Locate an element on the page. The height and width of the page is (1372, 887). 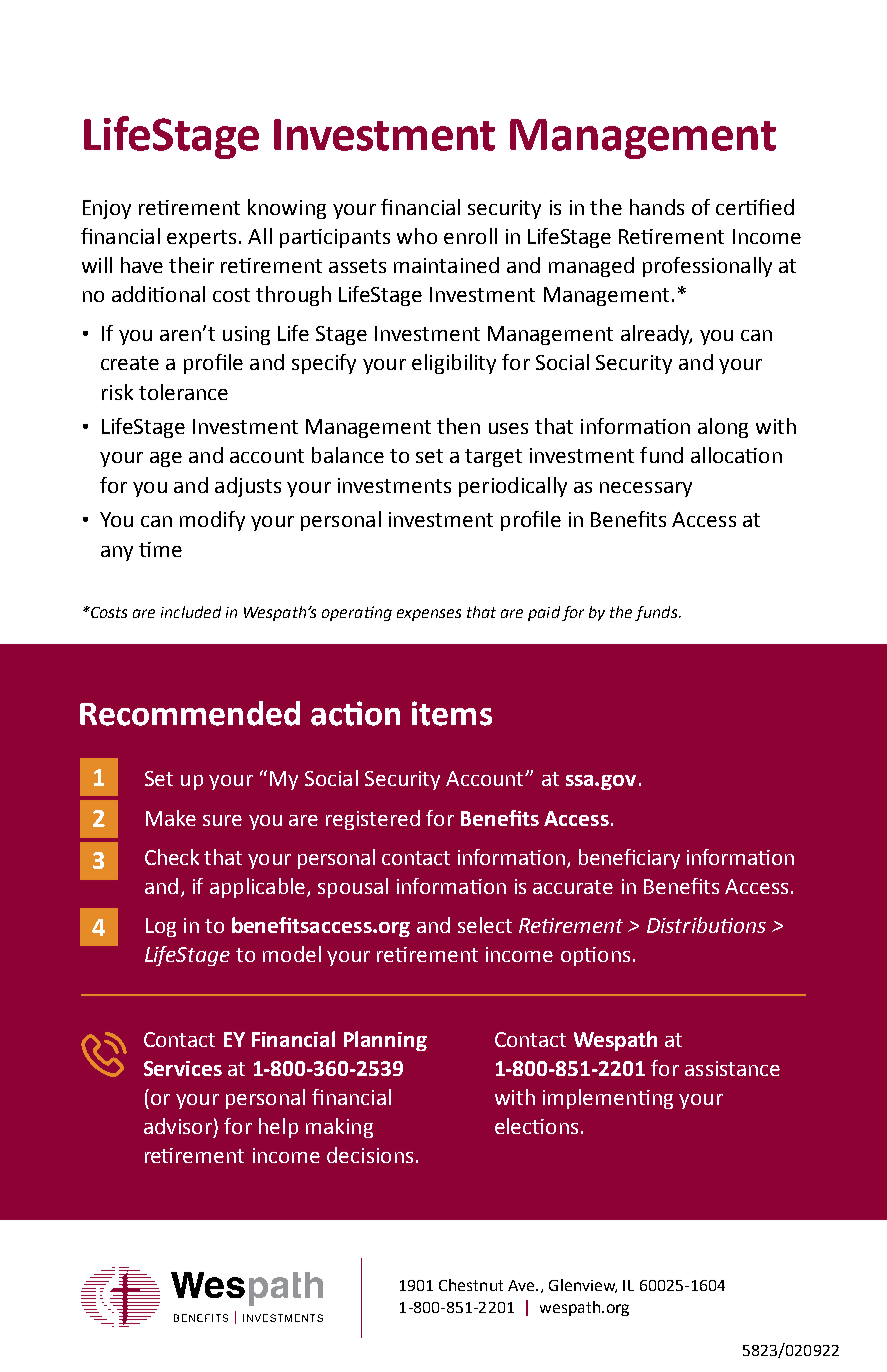
advisor is located at coordinates (178, 1126).
